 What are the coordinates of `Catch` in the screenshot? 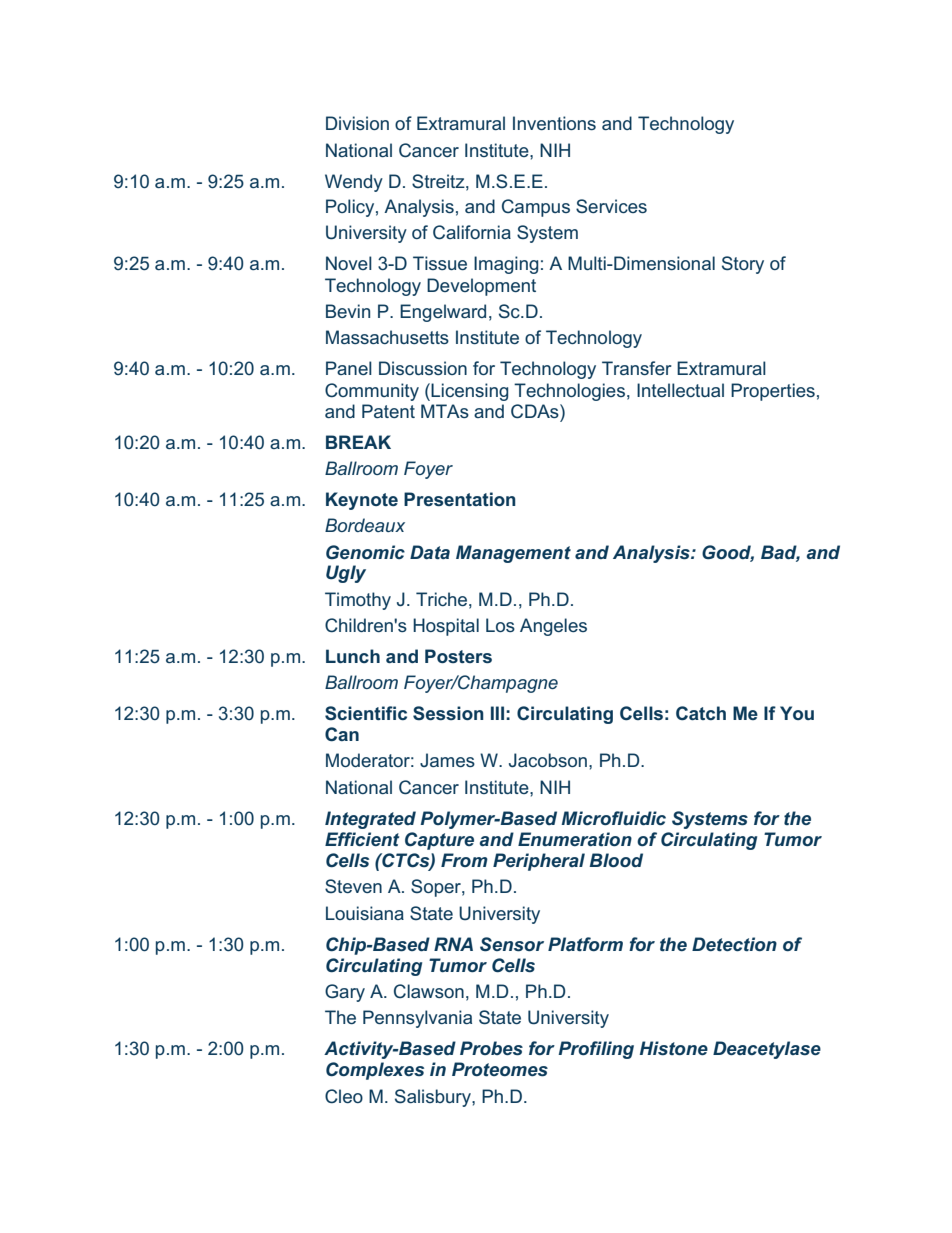 It's located at (701, 713).
